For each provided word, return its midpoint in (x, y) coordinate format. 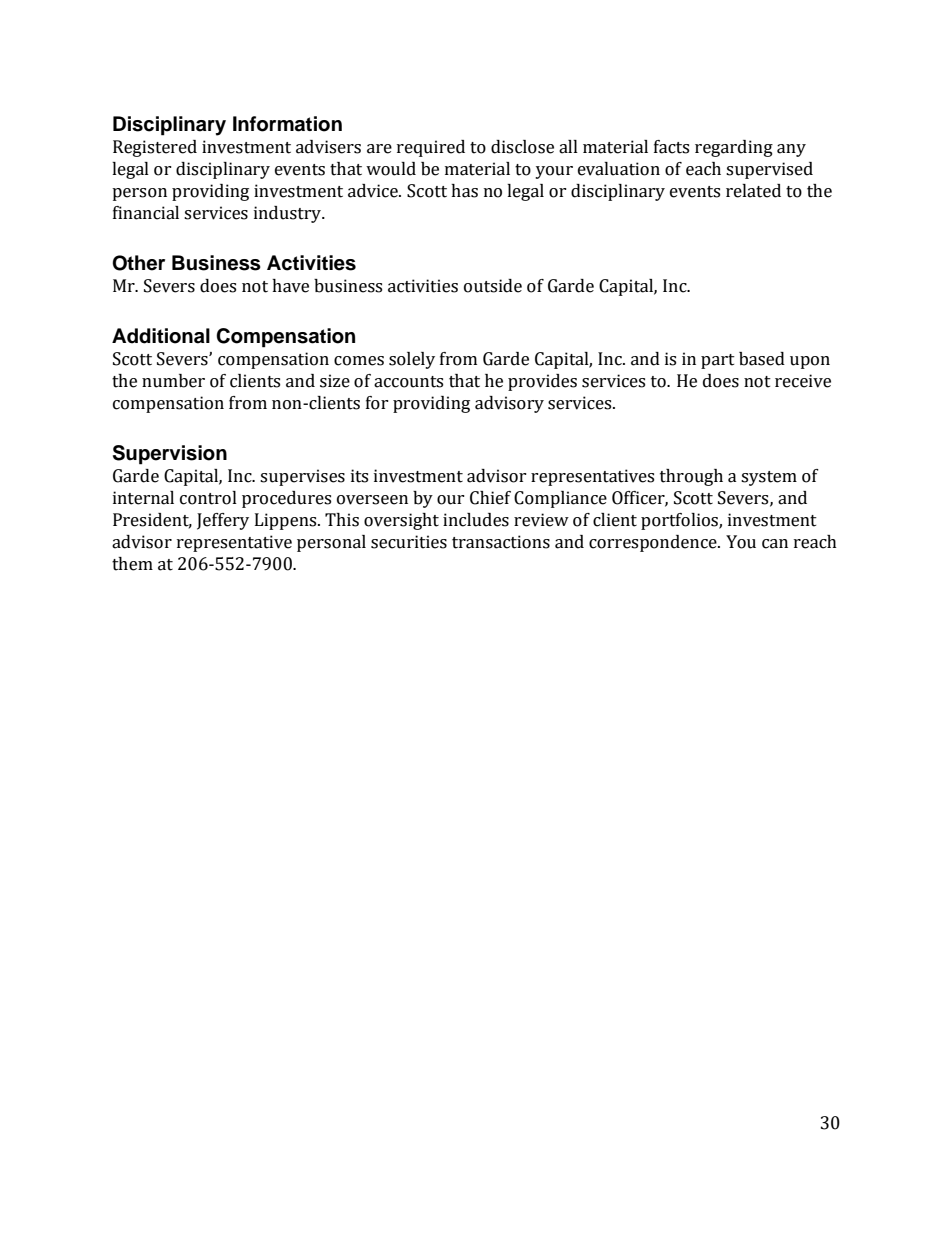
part (718, 361)
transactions (501, 542)
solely (412, 360)
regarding (734, 148)
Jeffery (223, 521)
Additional (161, 336)
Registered (155, 148)
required (431, 148)
